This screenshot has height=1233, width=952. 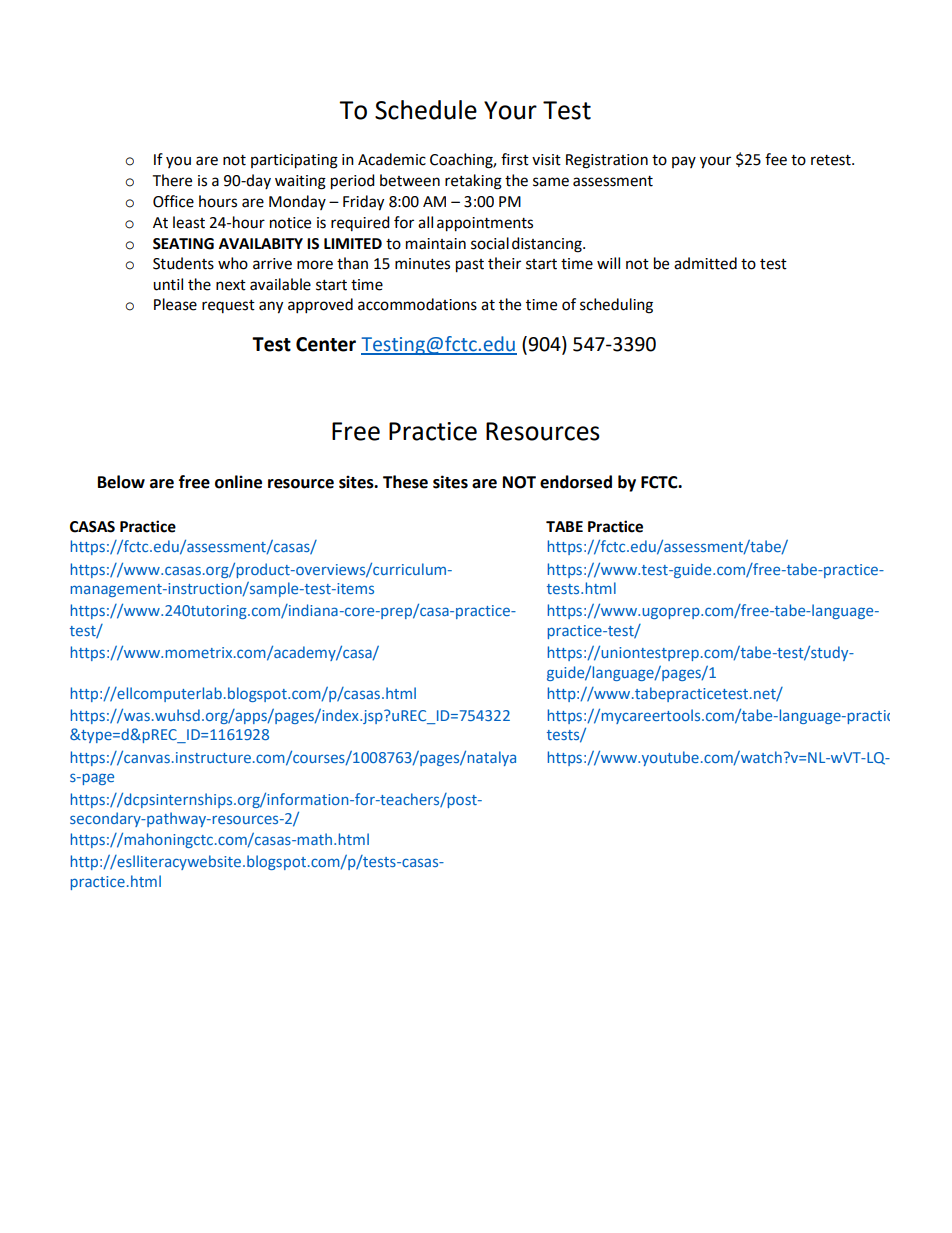 I want to click on online, so click(x=238, y=482).
